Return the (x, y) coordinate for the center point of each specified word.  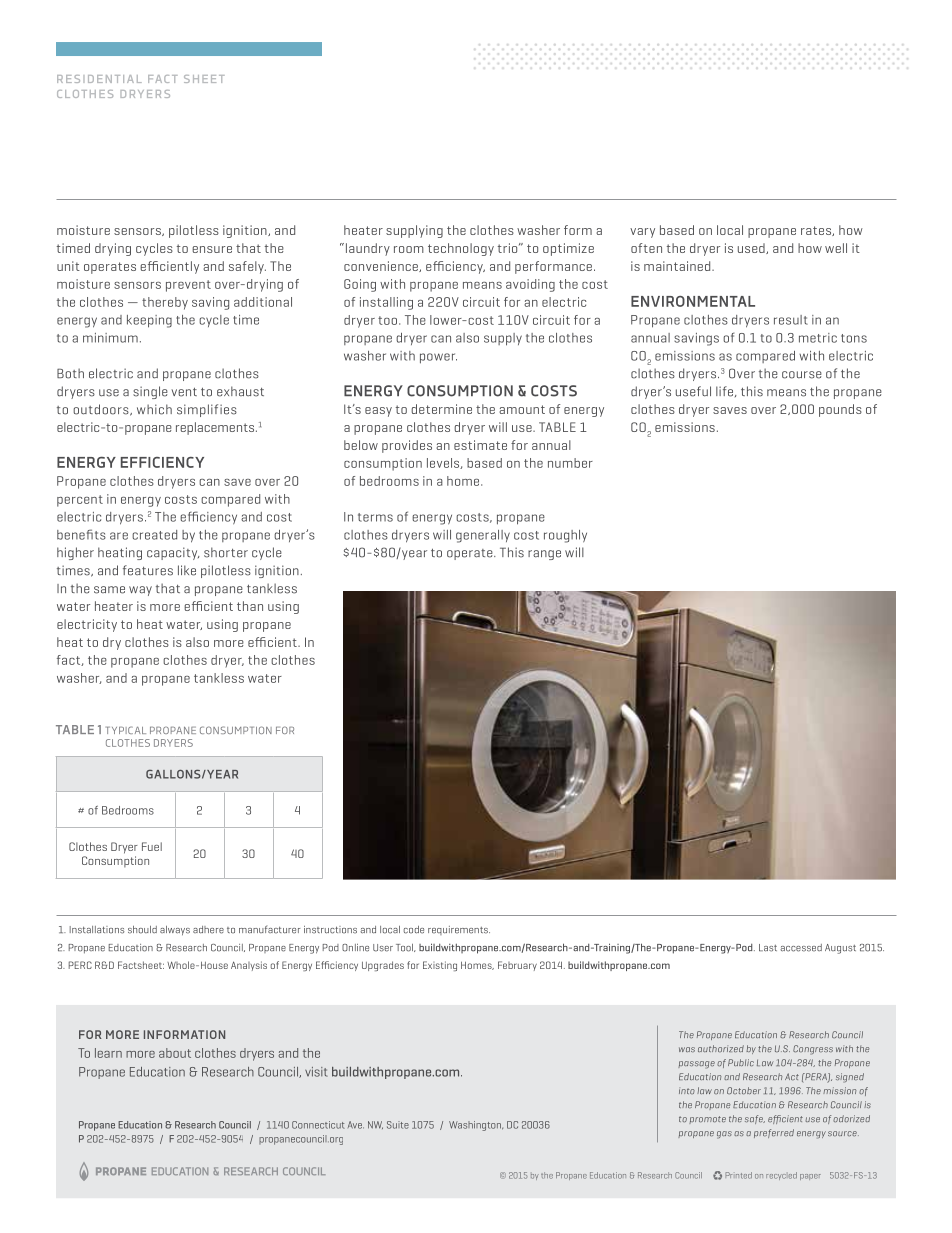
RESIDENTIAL (99, 79)
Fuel (152, 846)
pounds (840, 410)
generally (483, 536)
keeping (149, 321)
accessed (801, 948)
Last (768, 948)
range (544, 555)
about (175, 1053)
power (438, 358)
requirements (459, 930)
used (752, 248)
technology (461, 249)
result (791, 320)
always (175, 930)
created (154, 535)
